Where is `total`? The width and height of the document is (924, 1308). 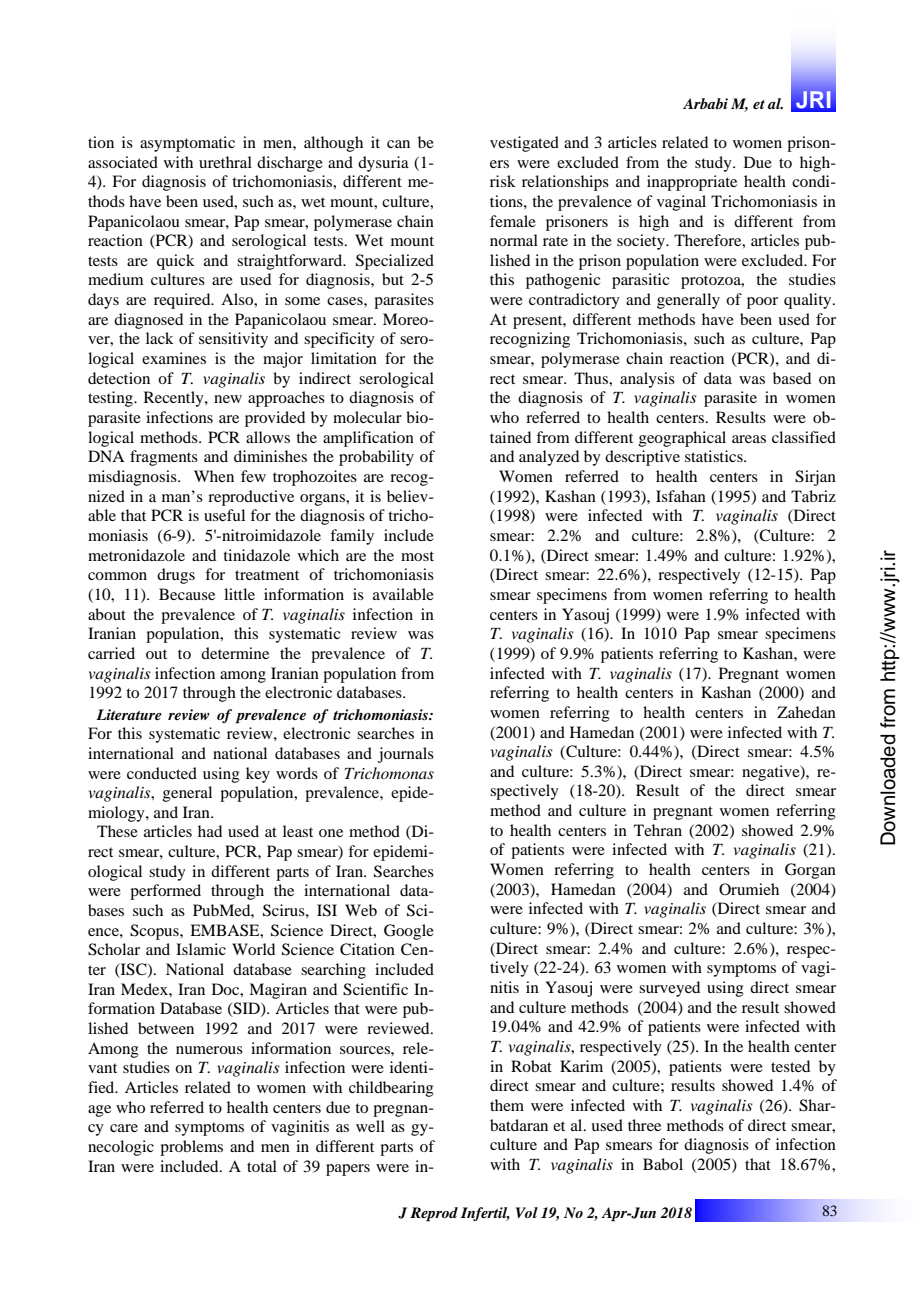
total is located at coordinates (262, 1166).
